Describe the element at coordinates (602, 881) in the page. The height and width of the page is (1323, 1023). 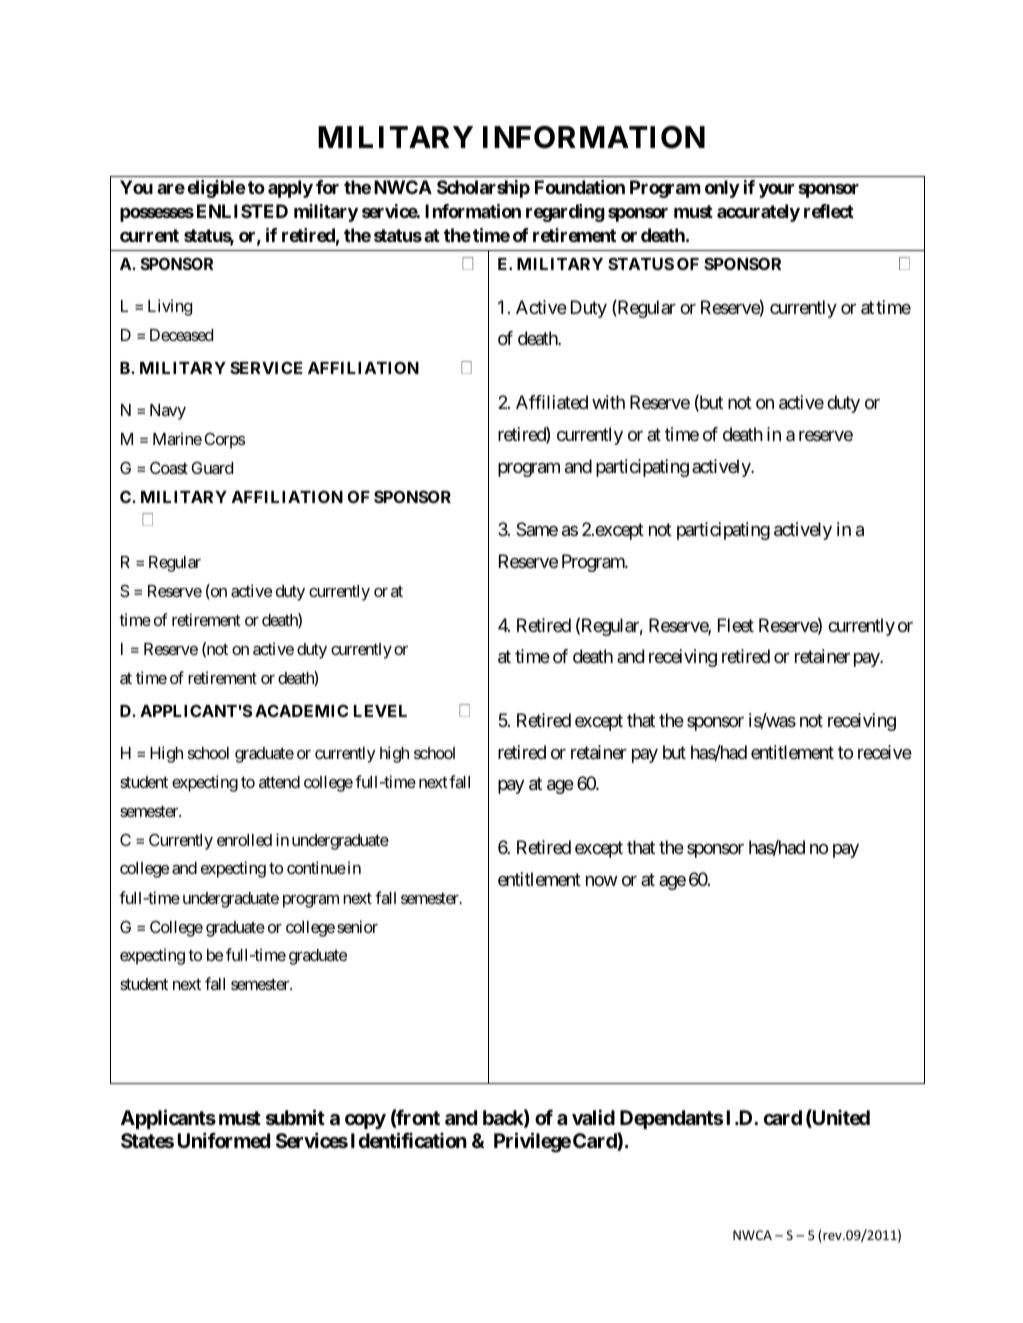
I see `now` at that location.
